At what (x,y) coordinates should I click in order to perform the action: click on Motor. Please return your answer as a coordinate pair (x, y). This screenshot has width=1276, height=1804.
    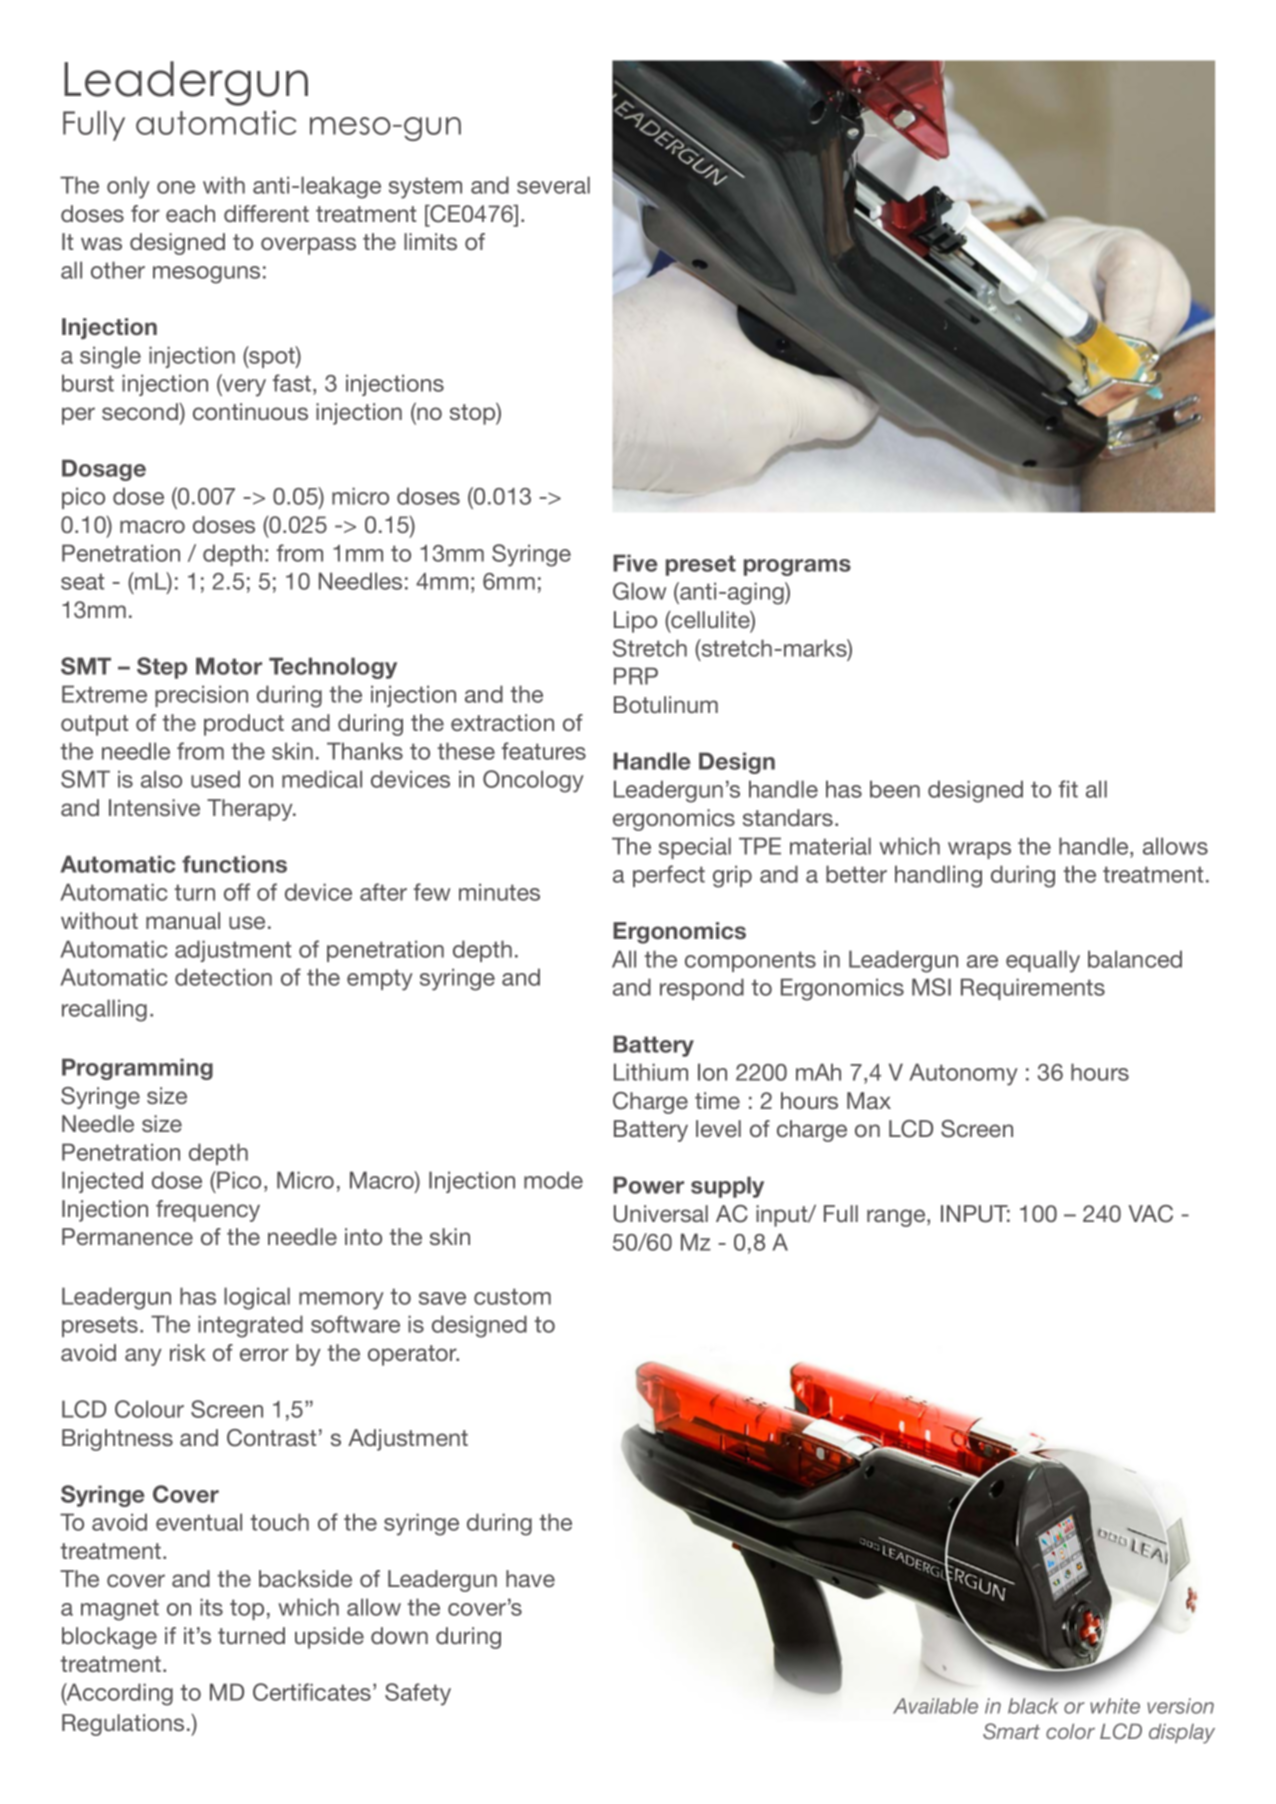
    Looking at the image, I should click on (229, 666).
